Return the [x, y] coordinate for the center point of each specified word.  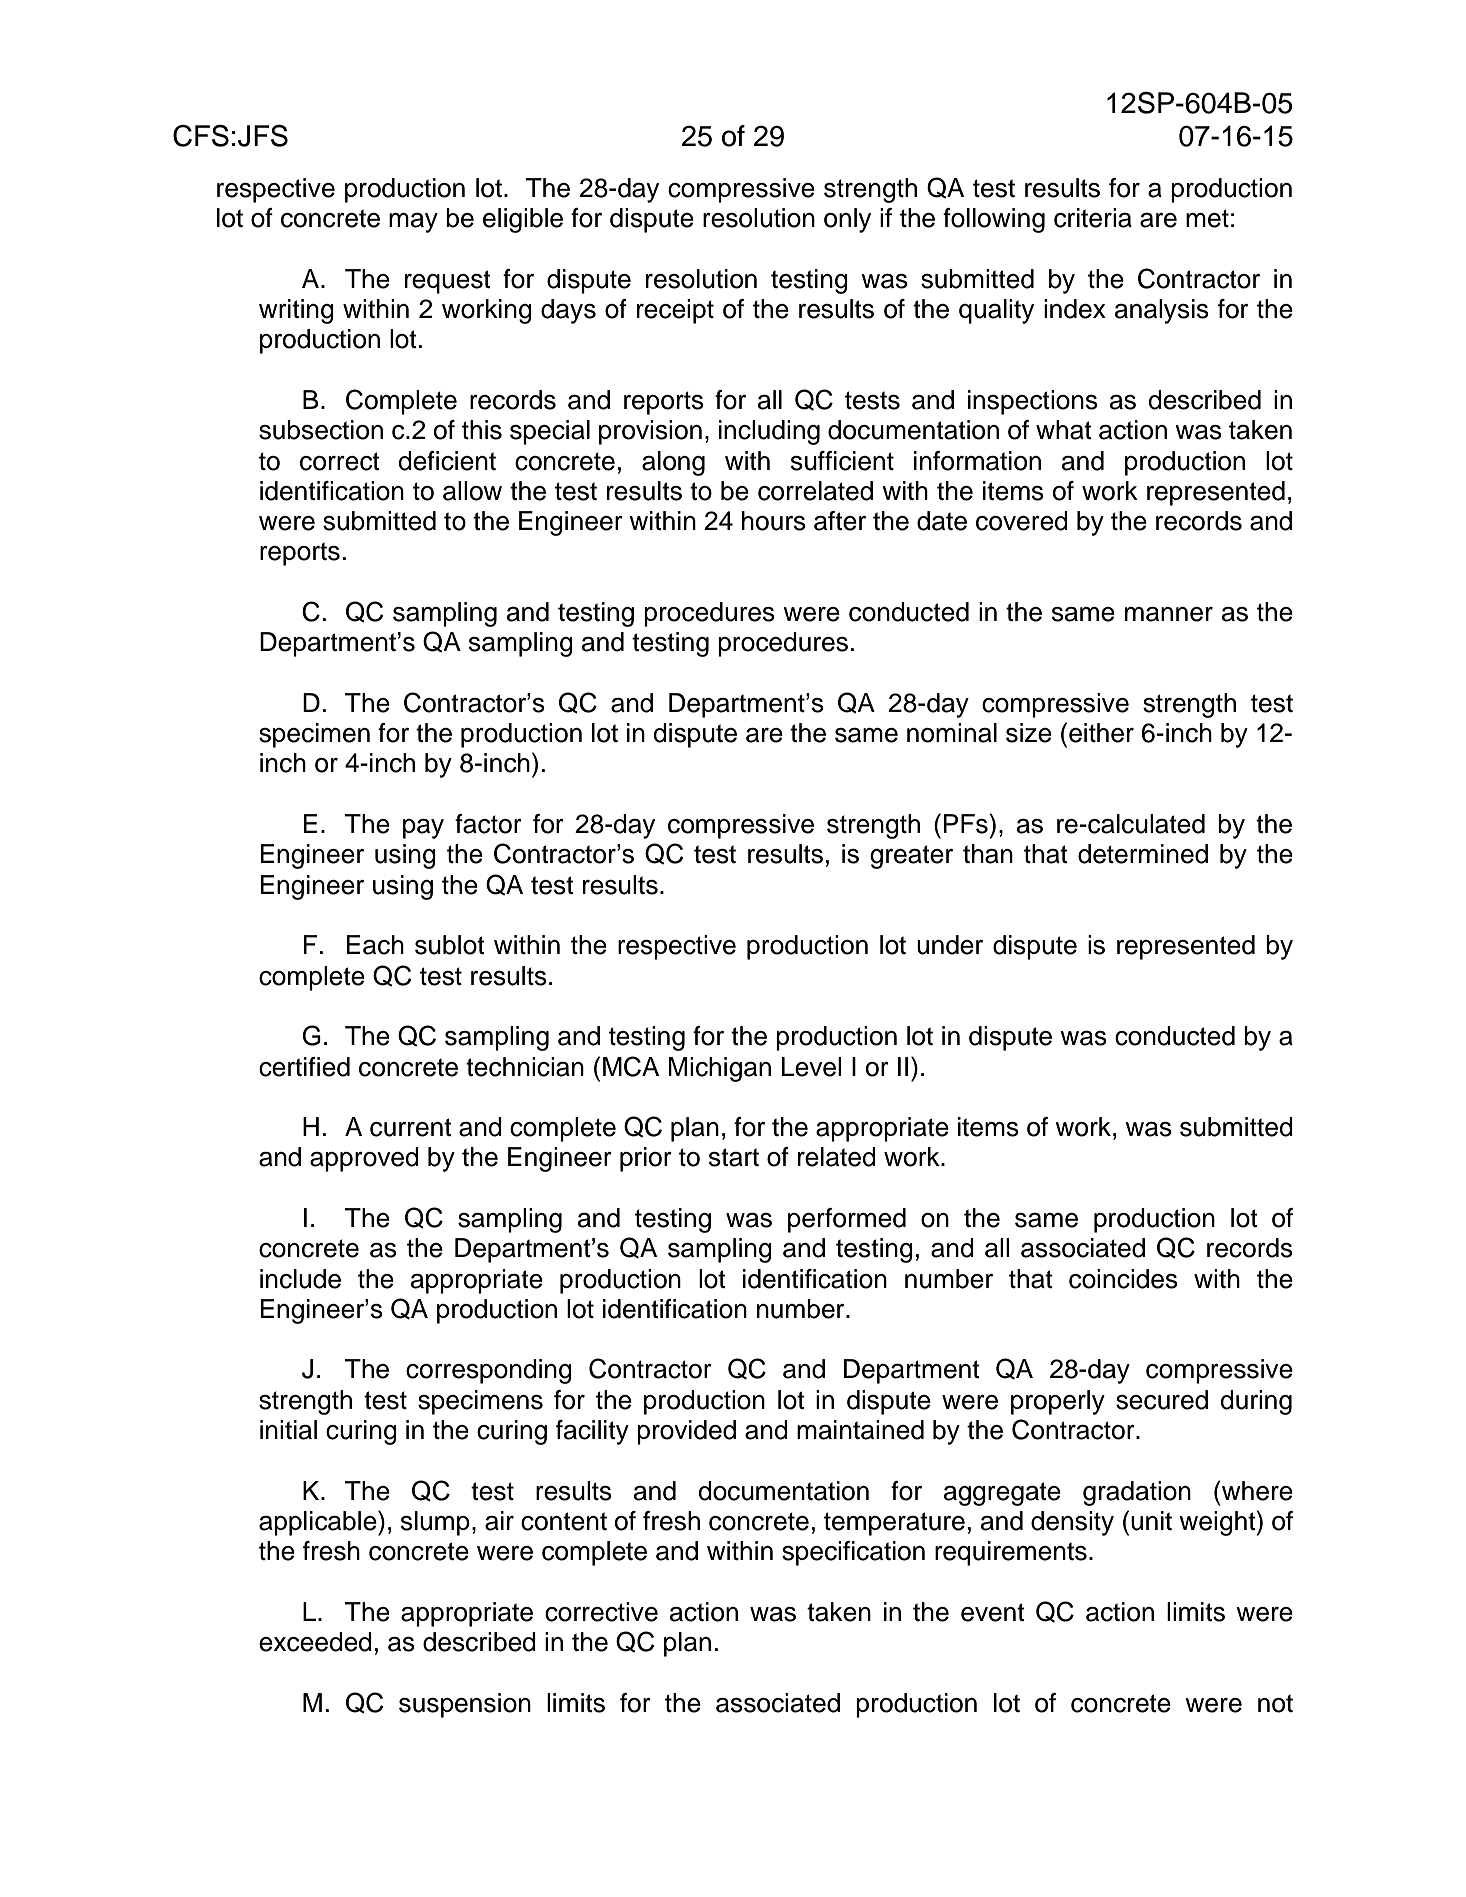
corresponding [489, 1371]
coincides [1123, 1279]
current [411, 1127]
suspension [465, 1705]
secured [1162, 1400]
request [448, 282]
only [847, 220]
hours [774, 521]
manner [1169, 614]
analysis [1162, 311]
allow [472, 491]
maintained [860, 1430]
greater [911, 857]
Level [812, 1067]
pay [423, 829]
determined [1143, 854]
